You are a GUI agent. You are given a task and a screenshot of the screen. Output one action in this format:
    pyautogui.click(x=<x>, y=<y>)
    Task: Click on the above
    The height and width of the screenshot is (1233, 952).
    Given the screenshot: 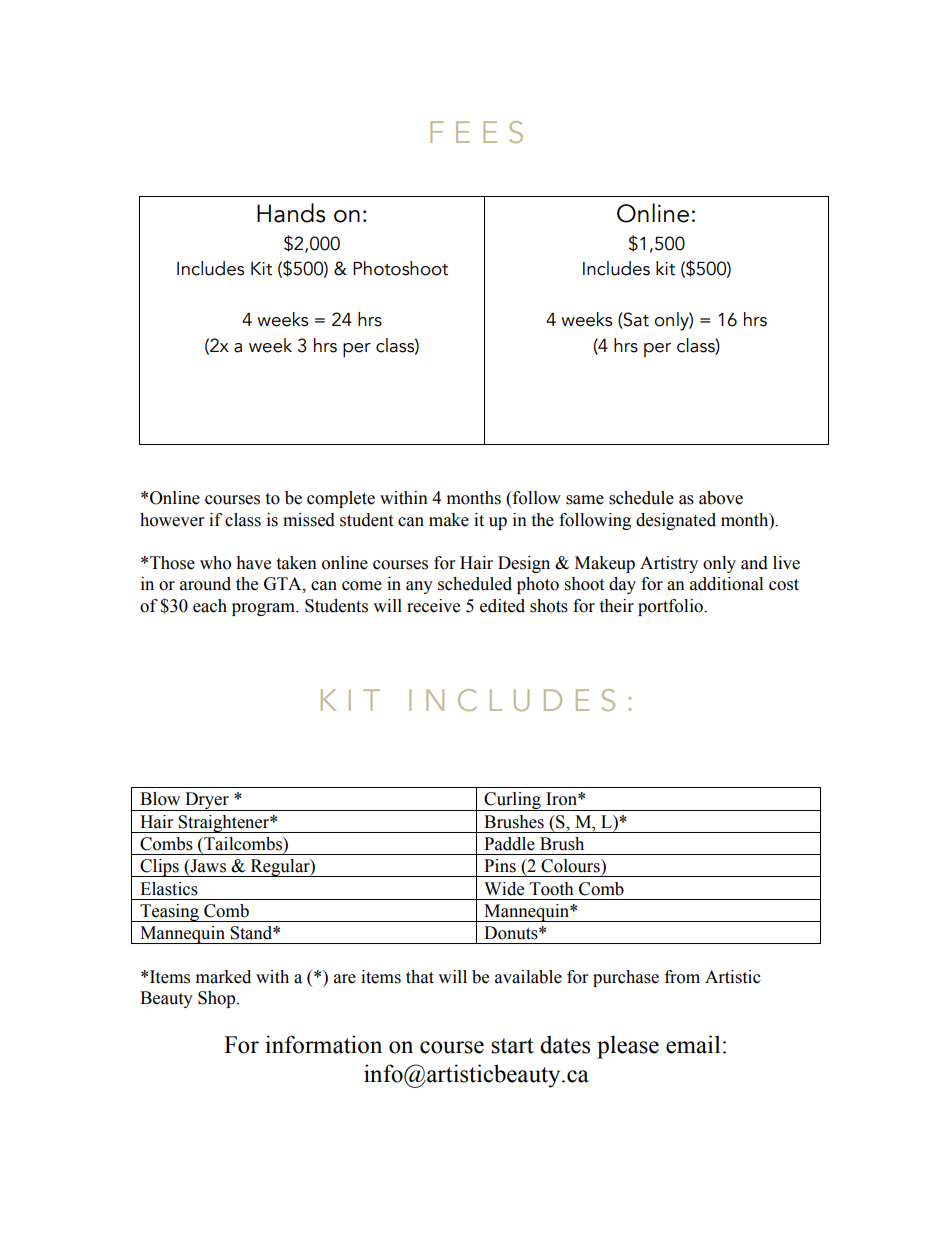 What is the action you would take?
    pyautogui.click(x=721, y=498)
